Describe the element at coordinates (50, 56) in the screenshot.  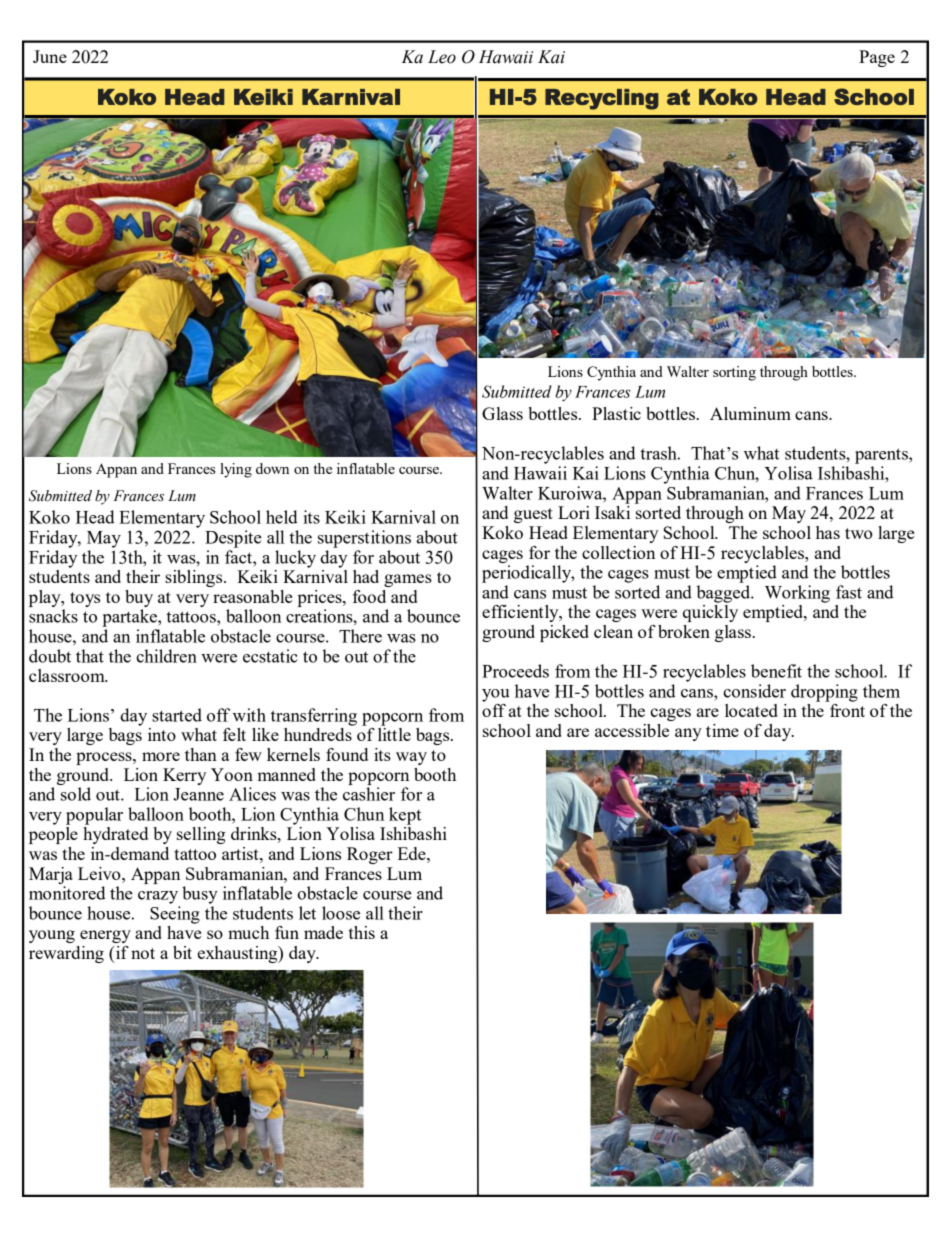
I see `June` at that location.
